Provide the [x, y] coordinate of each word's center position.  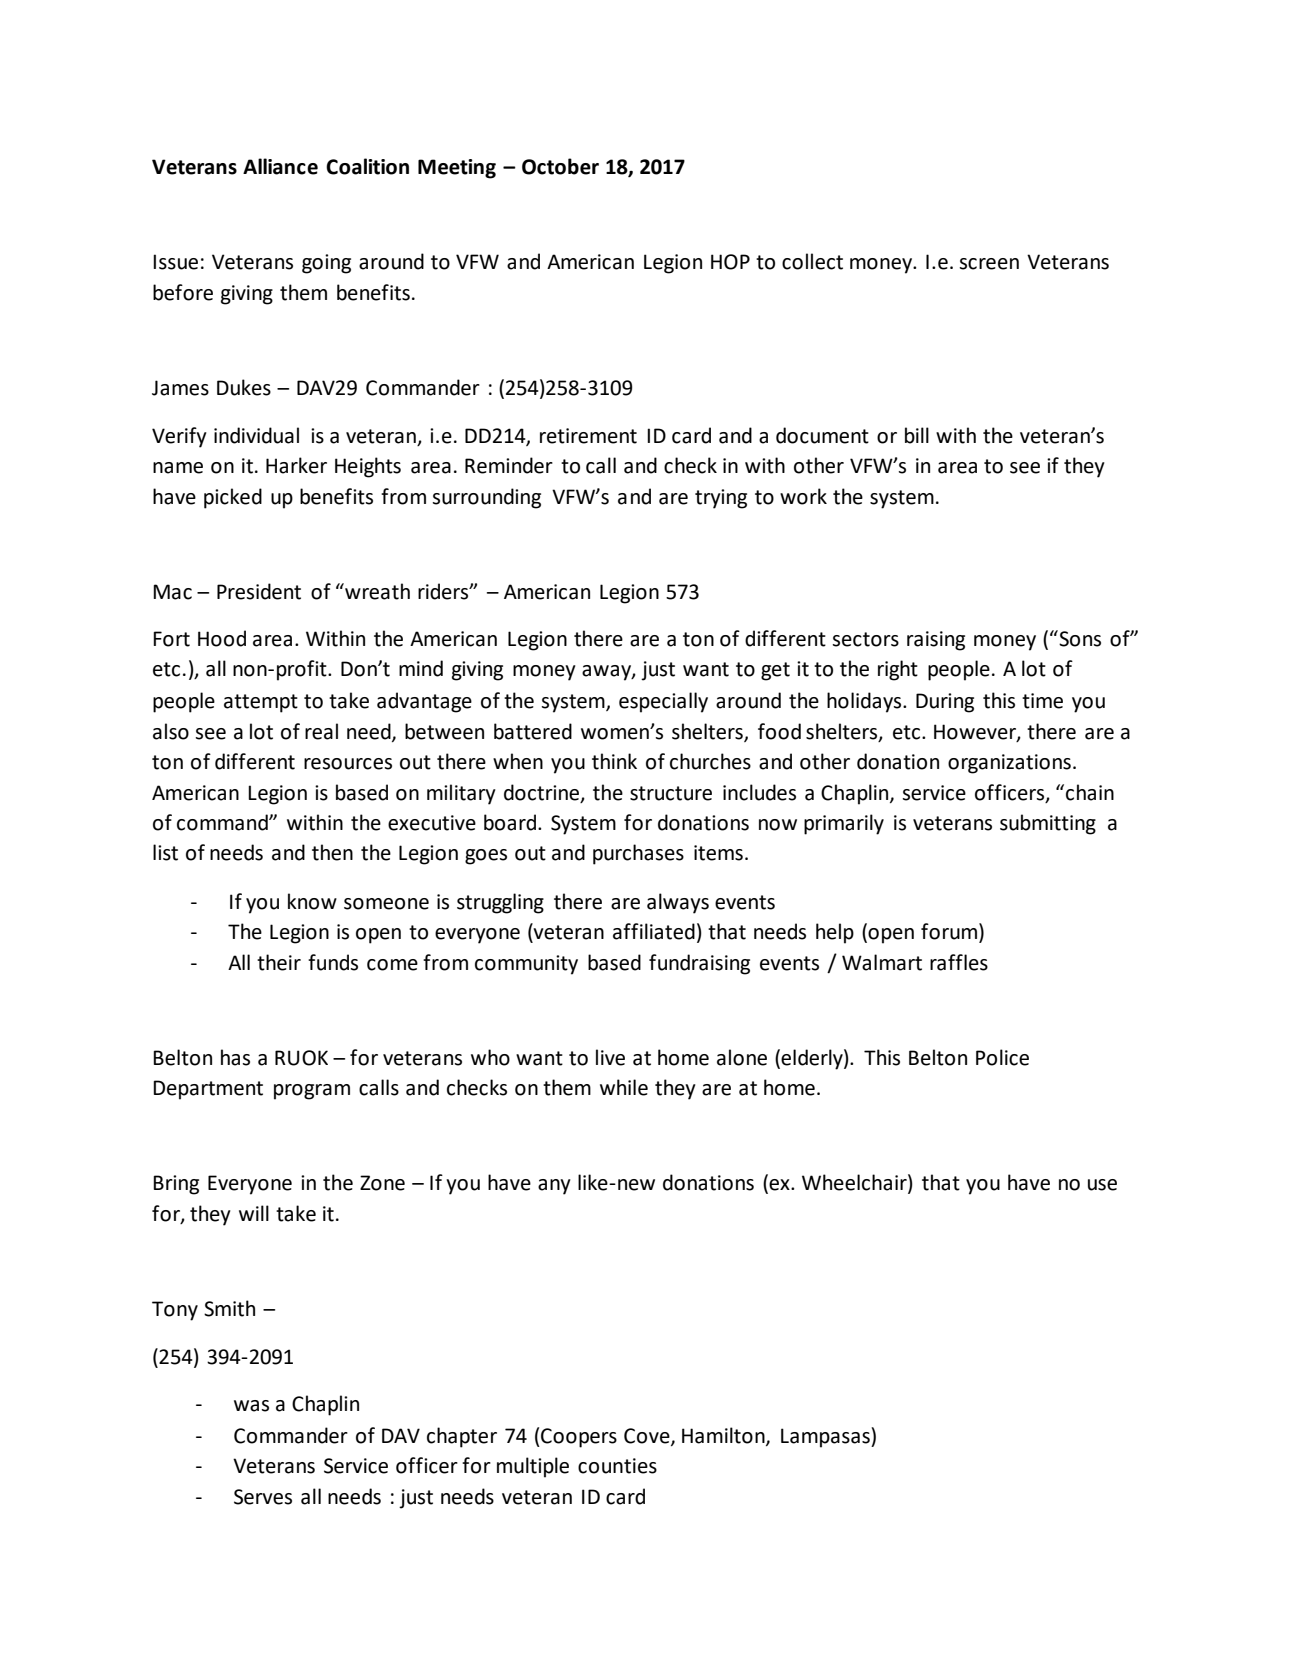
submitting [1048, 824]
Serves [263, 1497]
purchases [638, 854]
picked [233, 498]
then [332, 852]
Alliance [280, 166]
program [312, 1092]
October [560, 166]
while [624, 1087]
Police [1002, 1057]
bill [917, 435]
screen [989, 264]
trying [721, 499]
